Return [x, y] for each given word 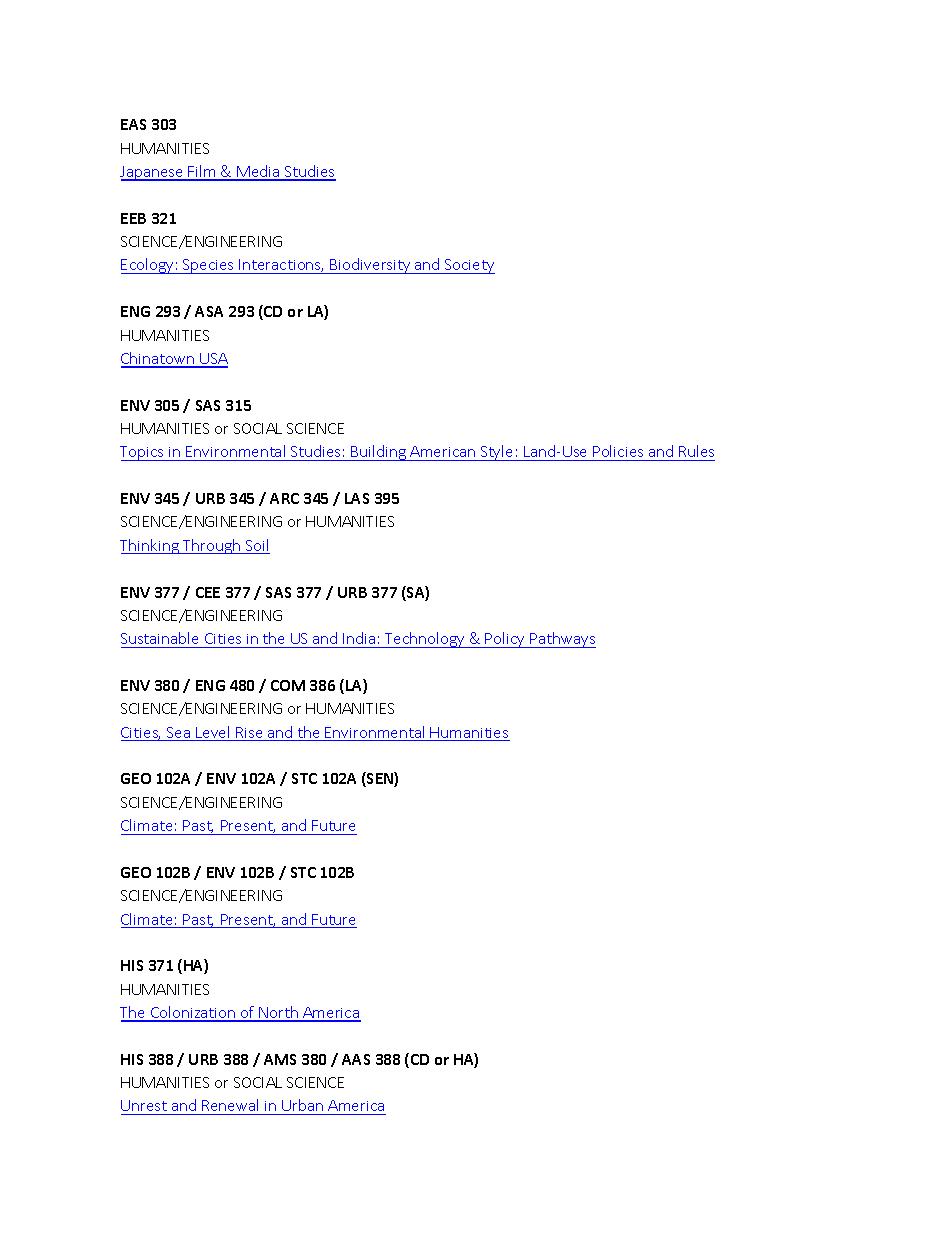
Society [469, 266]
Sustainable [159, 638]
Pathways [562, 640]
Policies [618, 451]
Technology [425, 640]
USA [213, 360]
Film [202, 172]
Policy [506, 640]
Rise [249, 734]
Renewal [231, 1107]
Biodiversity [371, 266]
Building [378, 453]
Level [213, 733]
